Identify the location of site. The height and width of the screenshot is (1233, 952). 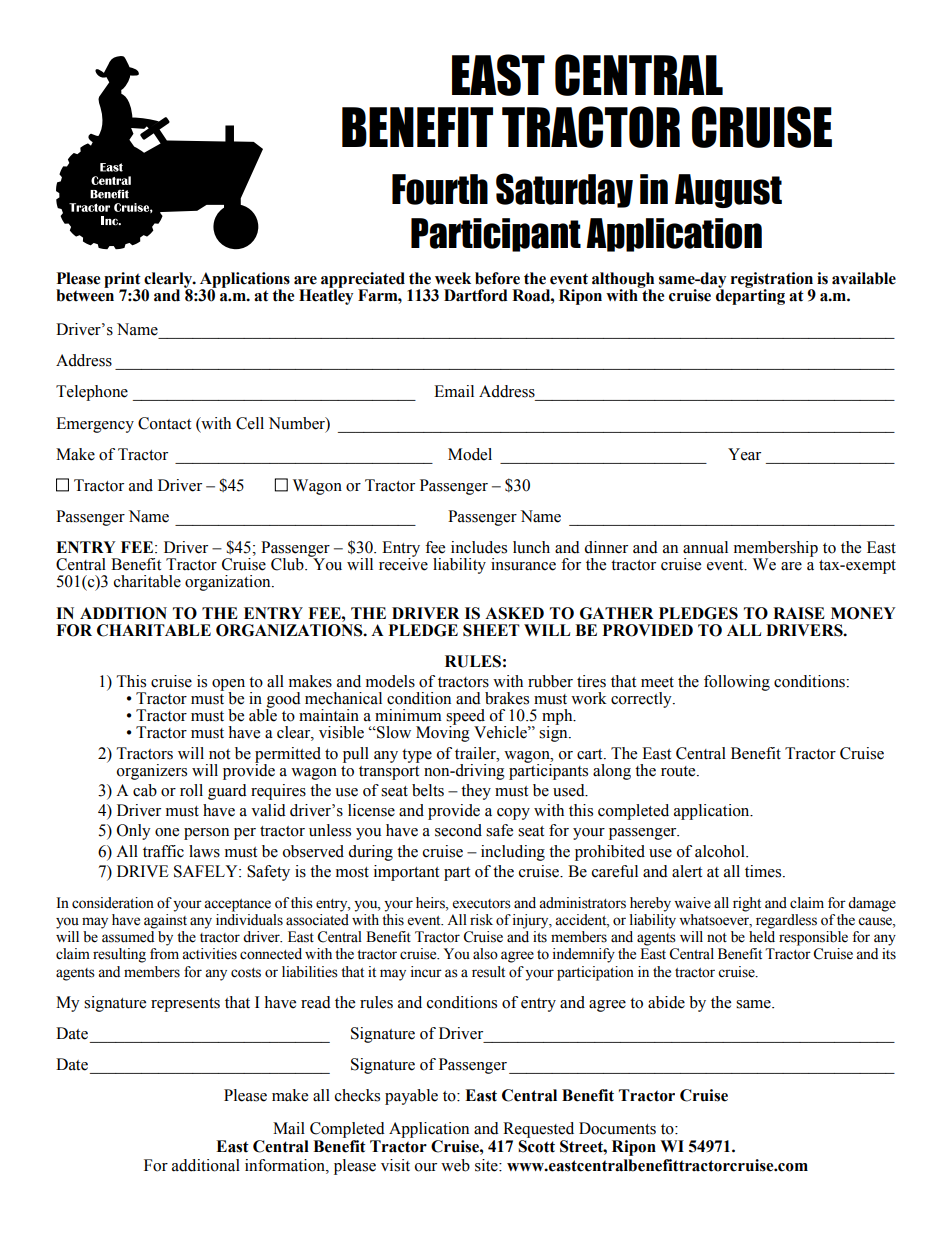
(487, 1165).
